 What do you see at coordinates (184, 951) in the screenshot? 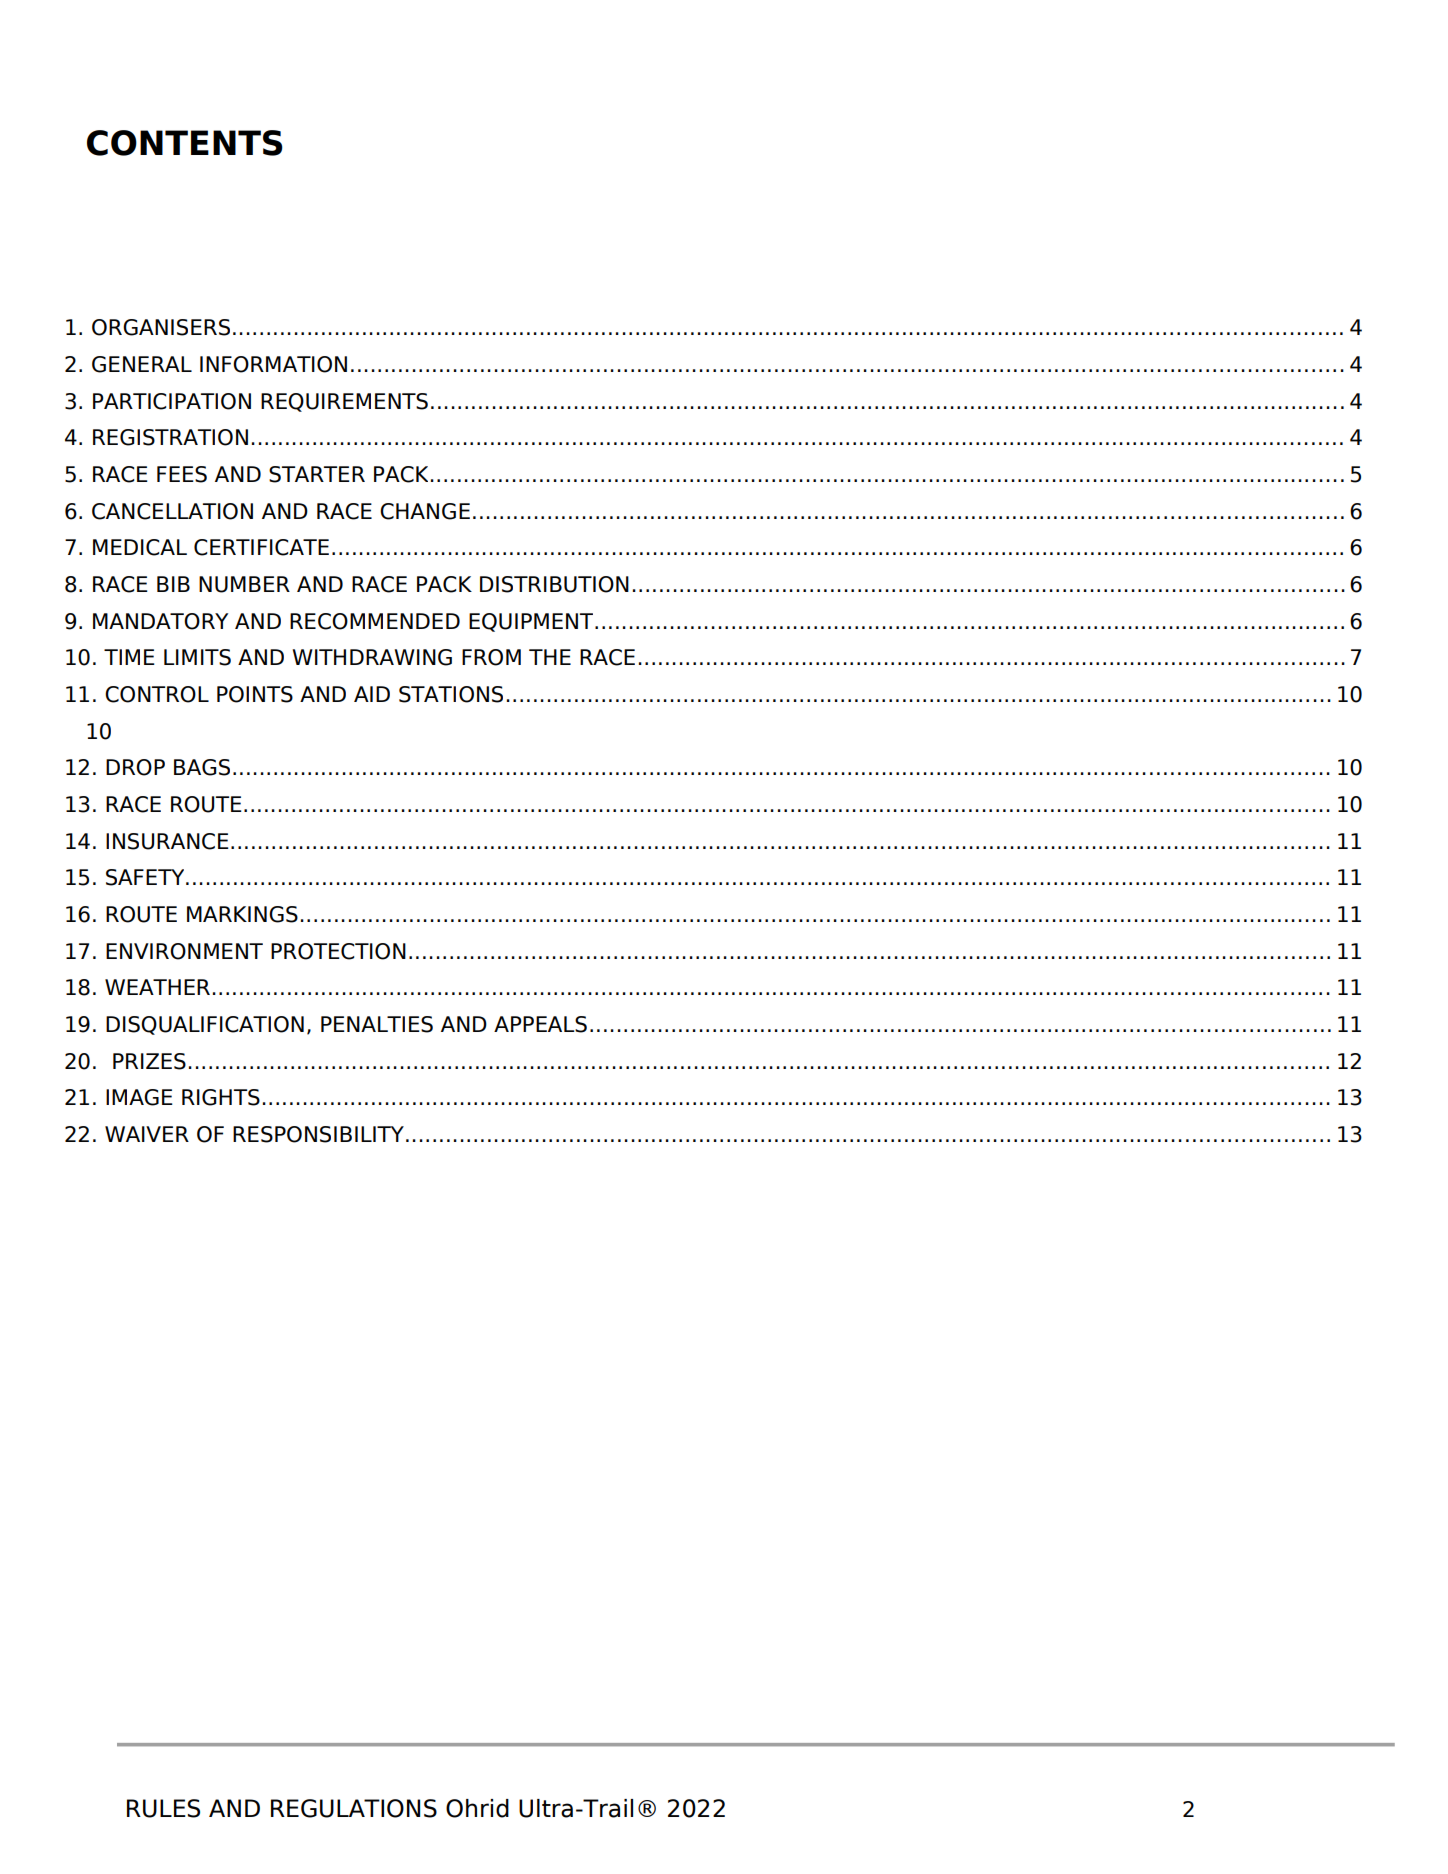
I see `ENVIRONMENT` at bounding box center [184, 951].
